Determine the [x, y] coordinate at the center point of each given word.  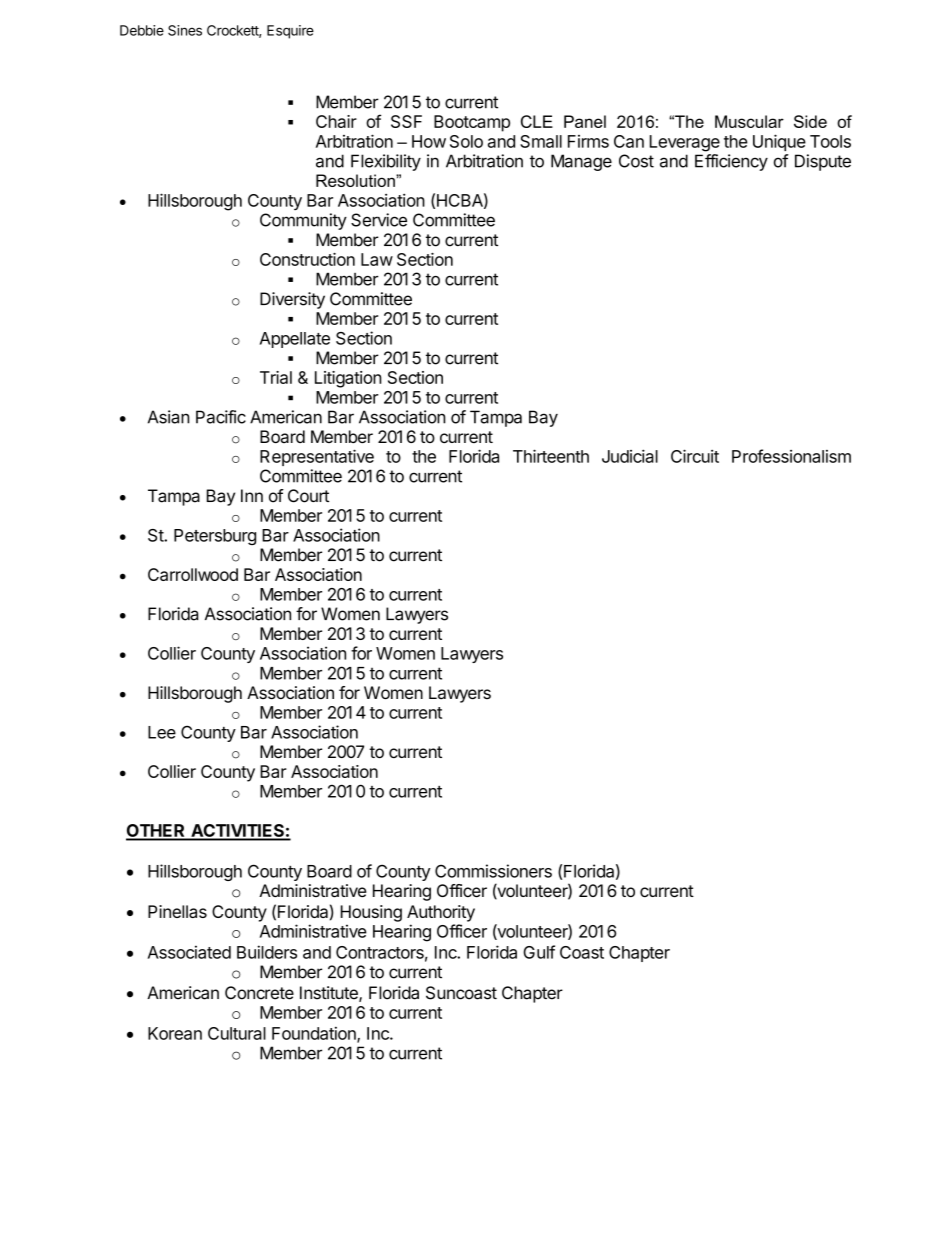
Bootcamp [472, 123]
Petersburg [215, 537]
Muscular [749, 121]
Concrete [259, 993]
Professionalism [791, 456]
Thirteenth [551, 456]
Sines [185, 30]
